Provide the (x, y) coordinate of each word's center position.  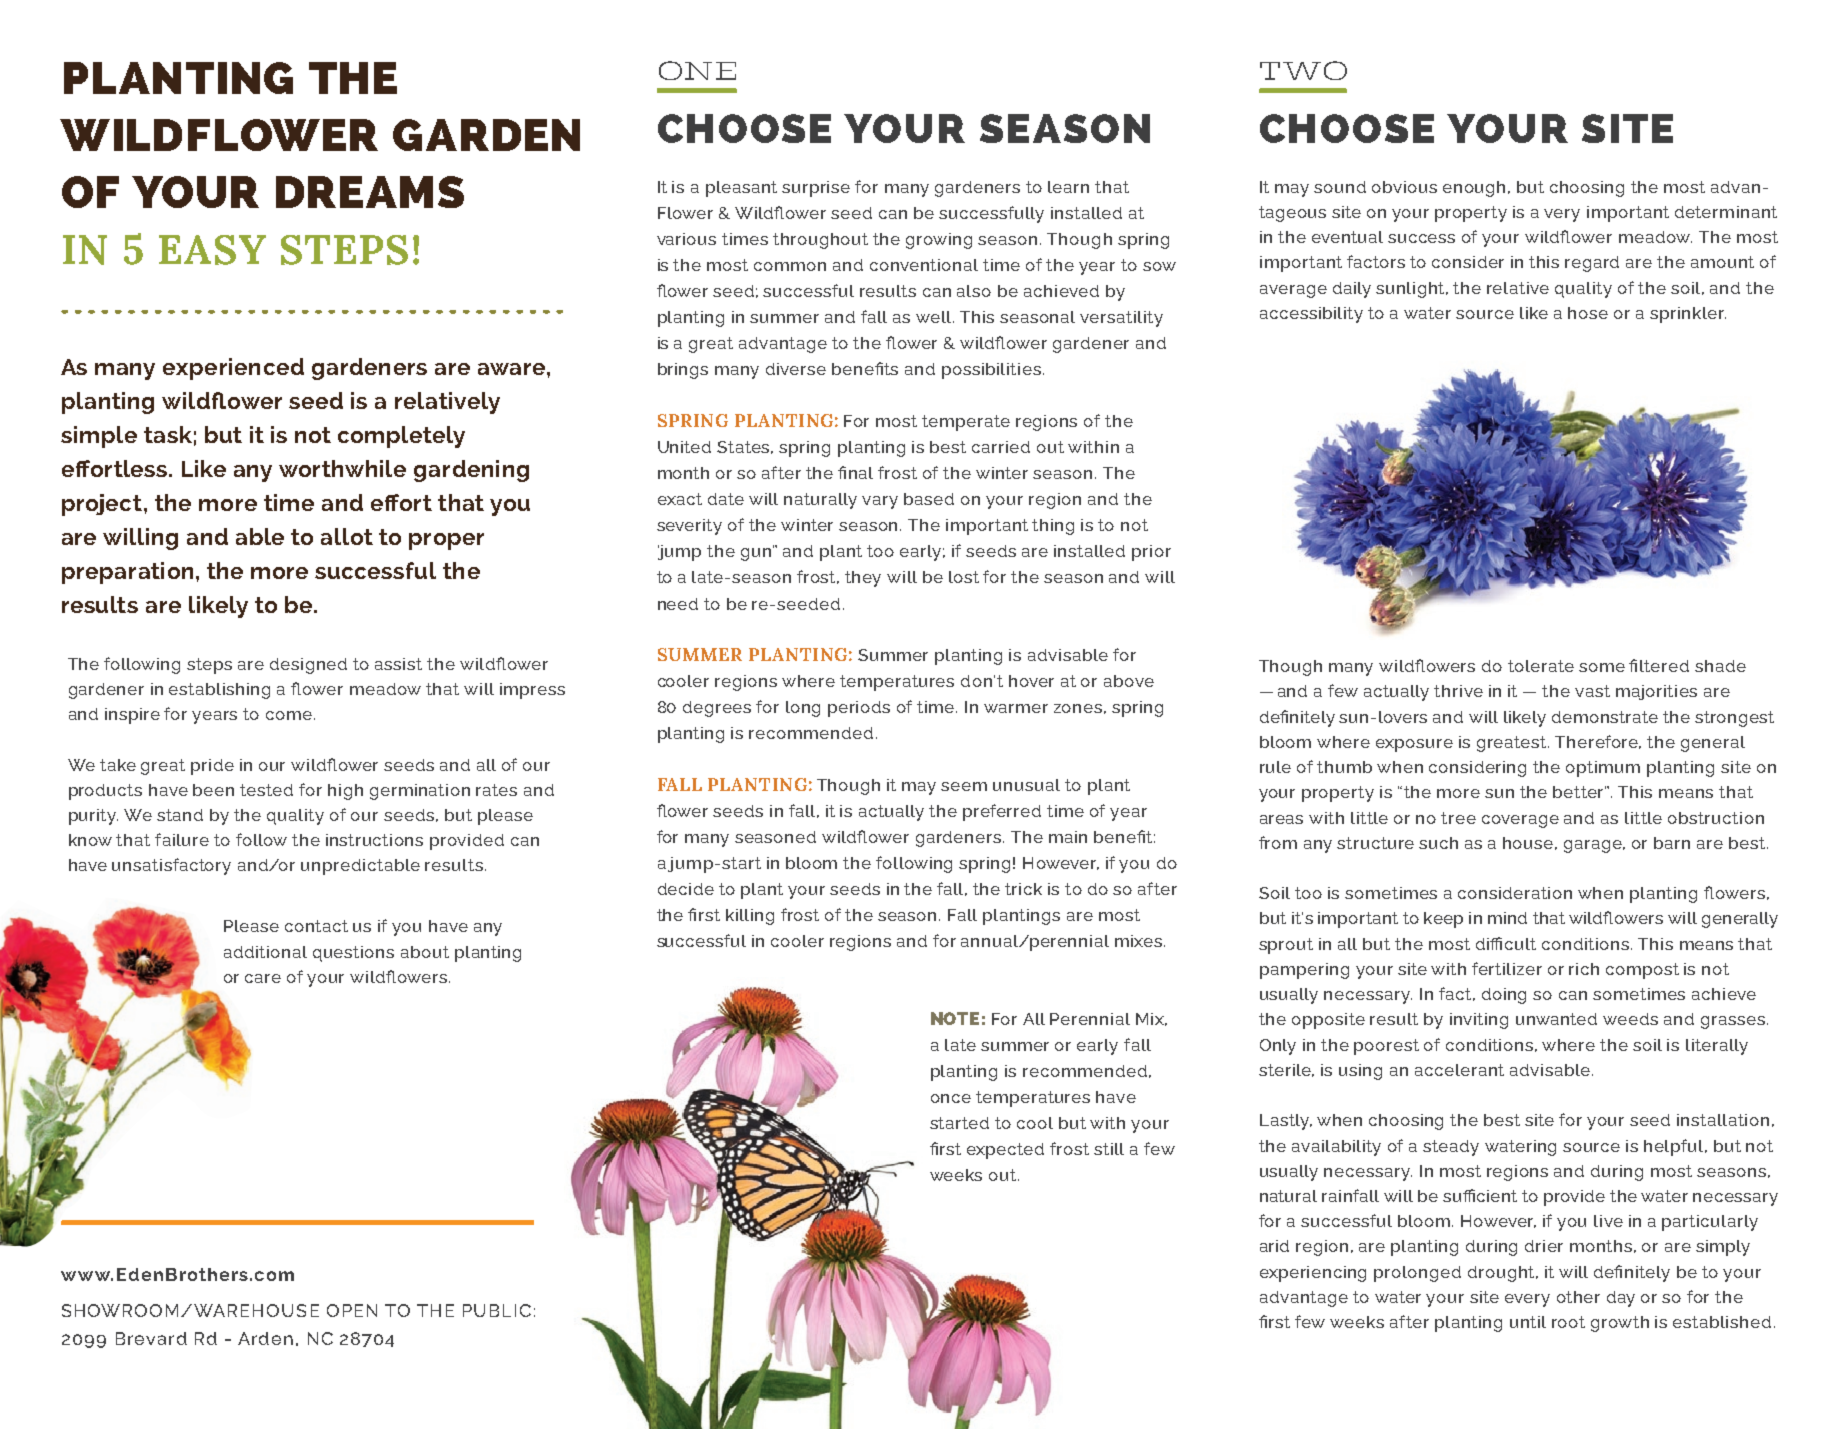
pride (212, 767)
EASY (212, 250)
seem (964, 786)
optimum (1603, 769)
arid (1274, 1246)
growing (939, 241)
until (1528, 1322)
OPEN (352, 1310)
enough (1476, 189)
